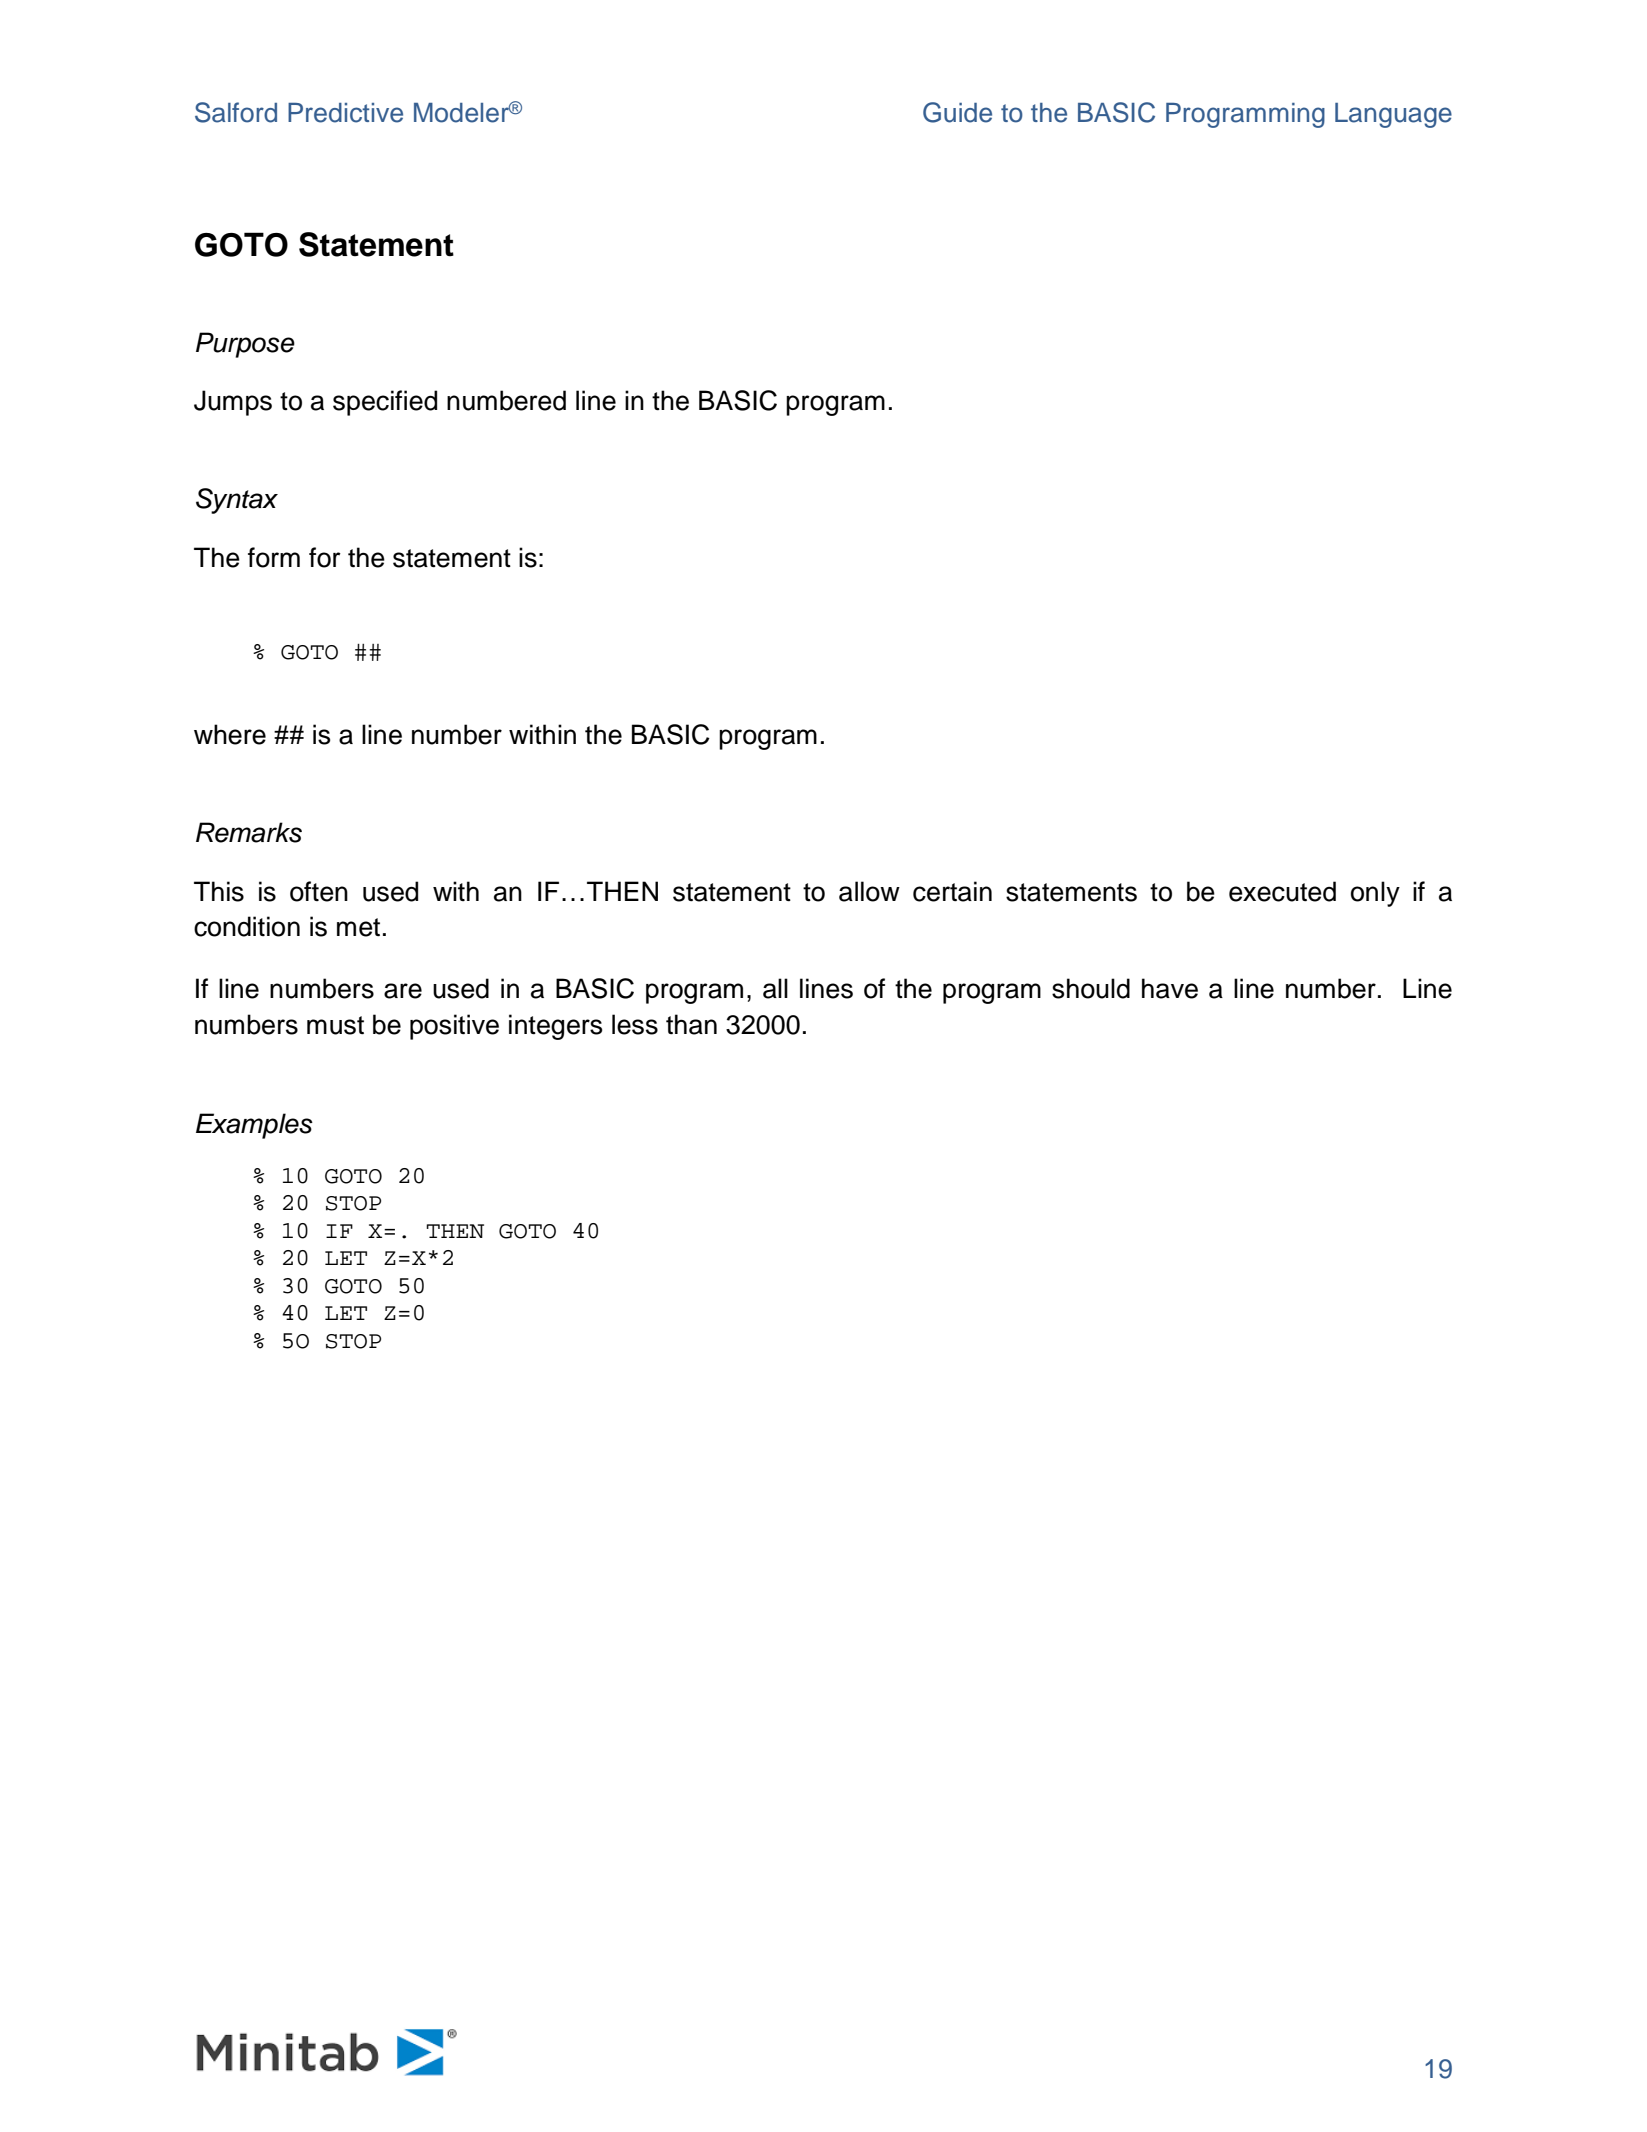 This screenshot has width=1647, height=2132. Describe the element at coordinates (345, 113) in the screenshot. I see `Predictive` at that location.
